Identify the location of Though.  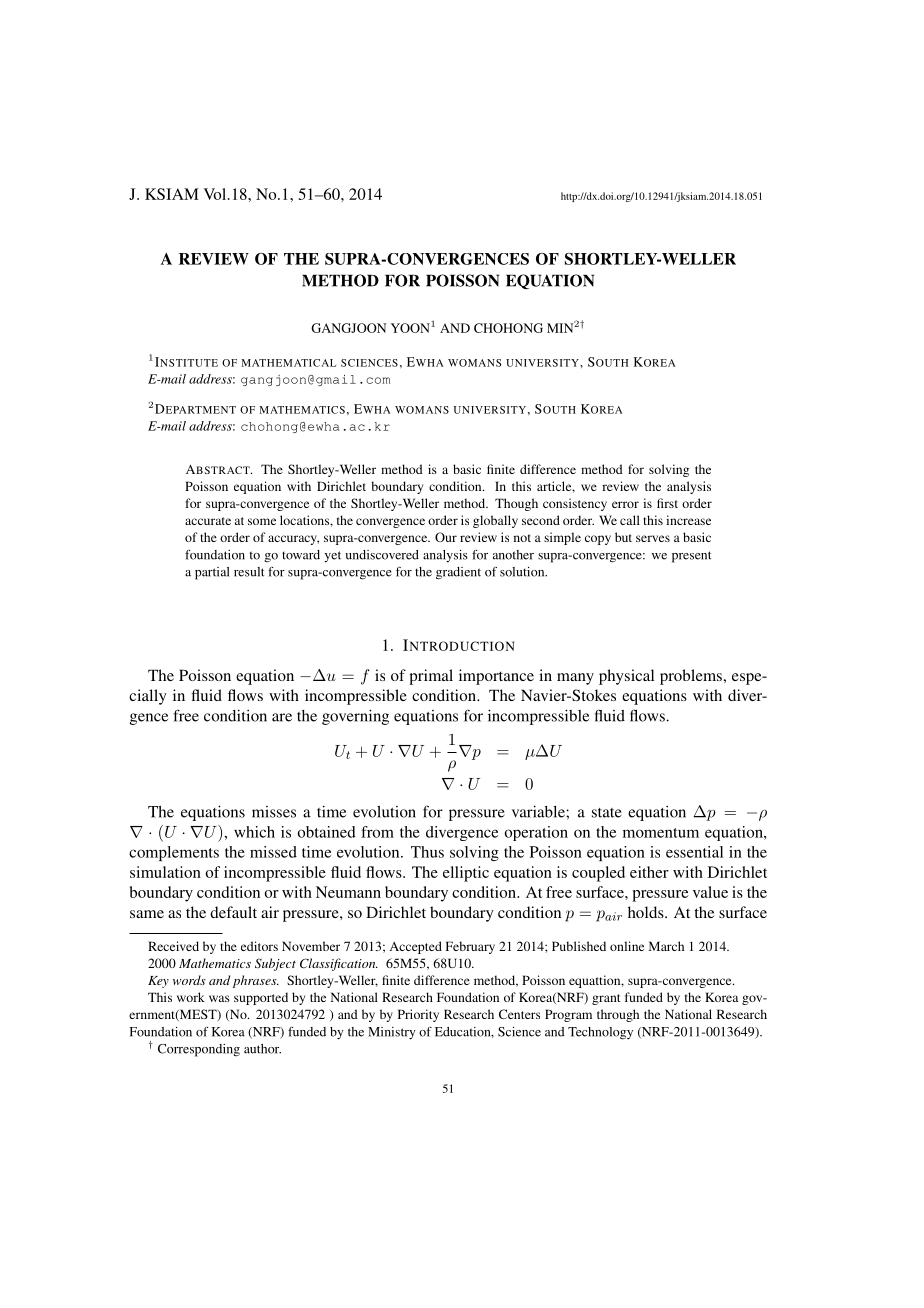
(516, 504).
